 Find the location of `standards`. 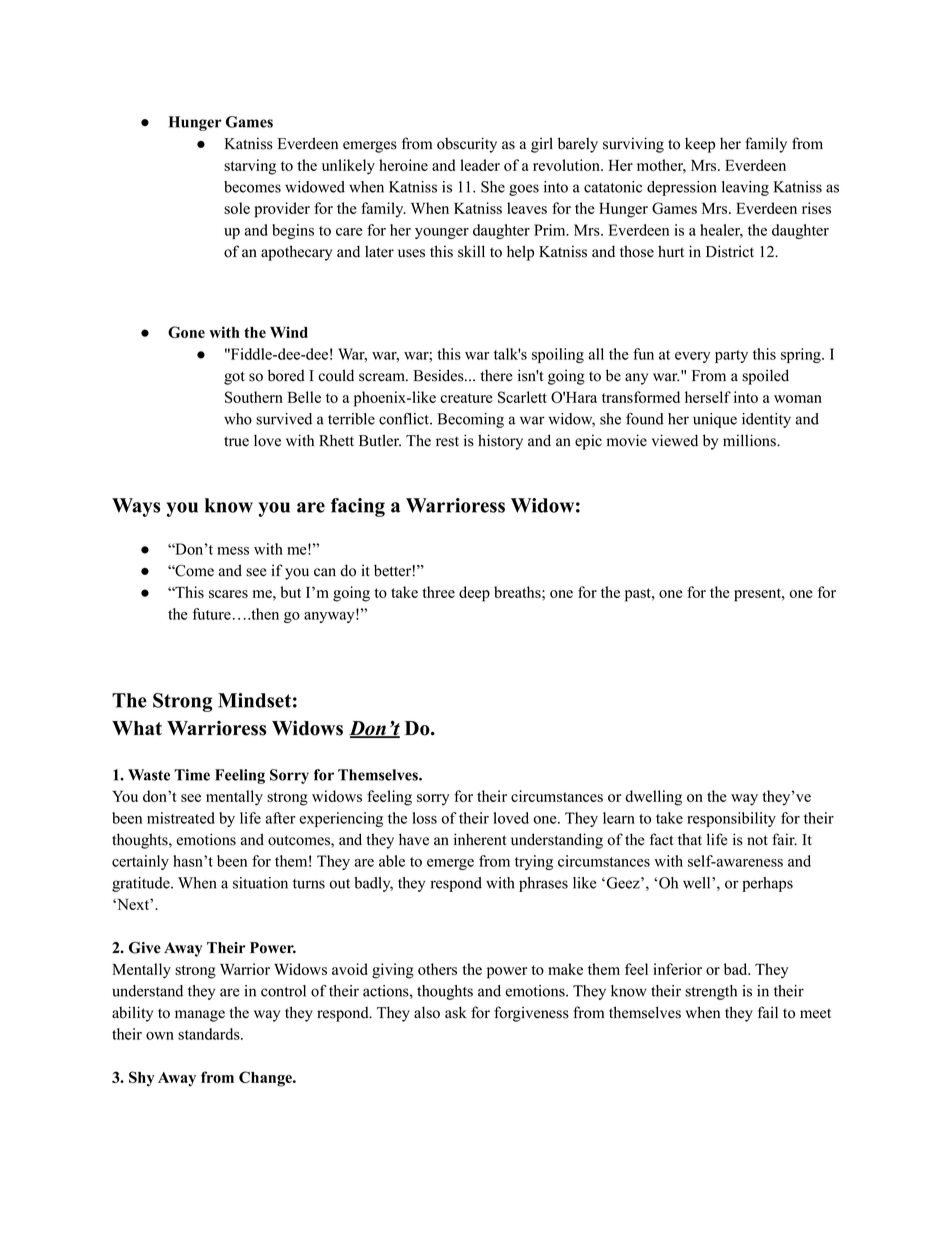

standards is located at coordinates (210, 1034).
